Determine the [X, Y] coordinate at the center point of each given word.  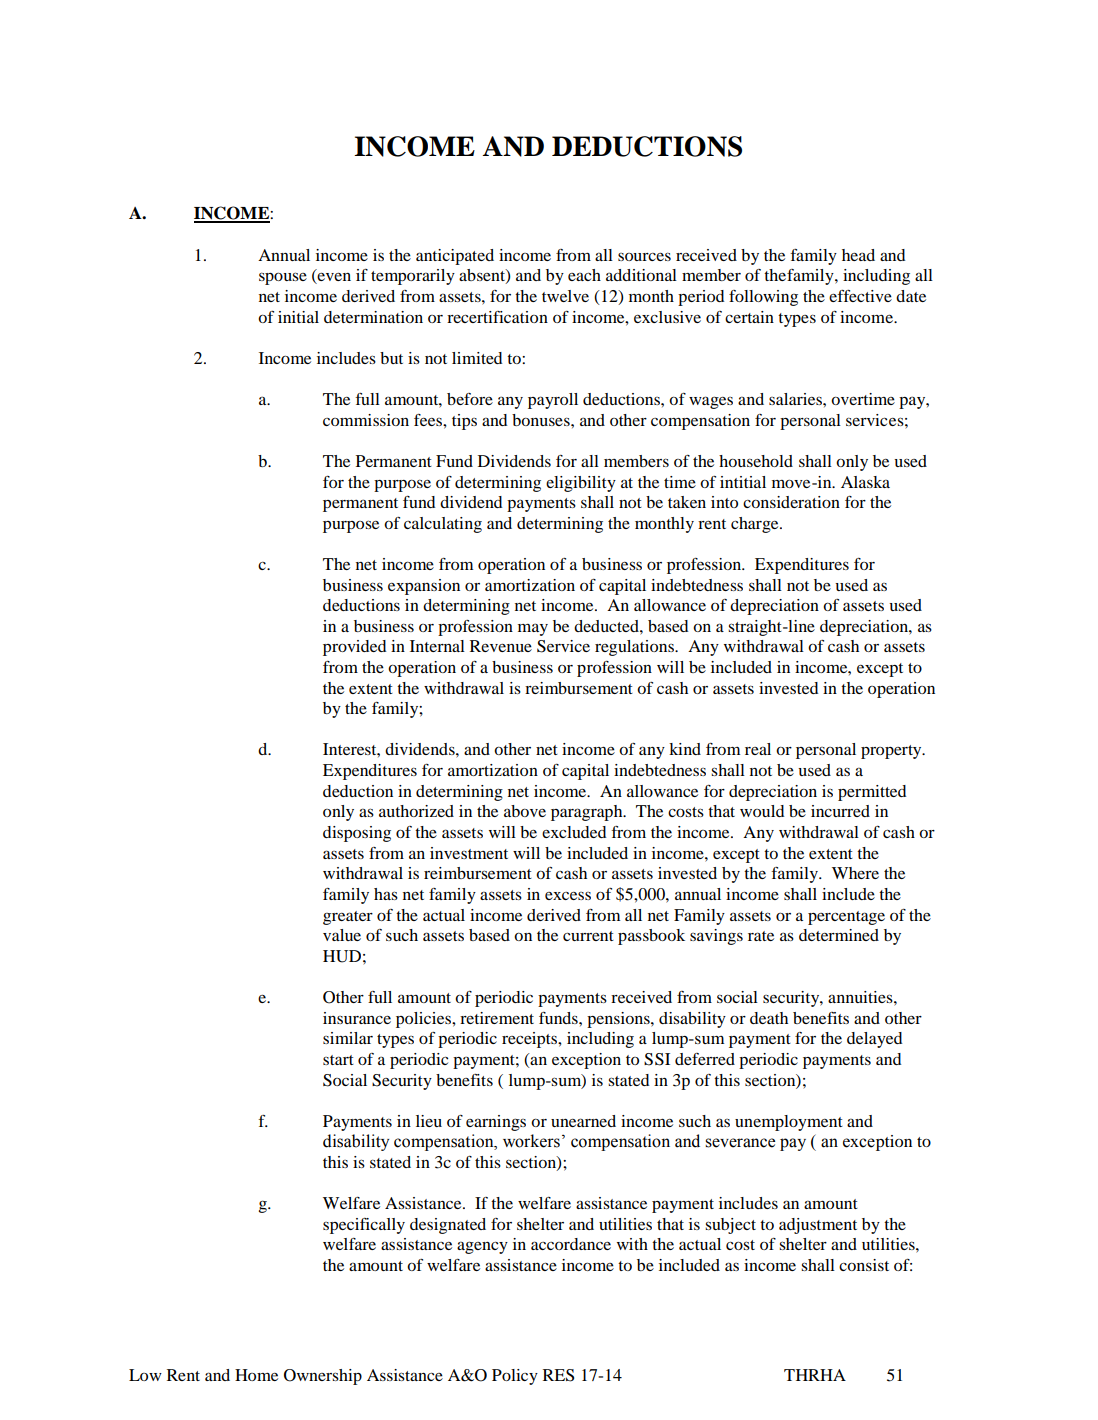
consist [864, 1265]
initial [298, 317]
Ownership [323, 1377]
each [584, 275]
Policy [515, 1377]
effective [860, 296]
